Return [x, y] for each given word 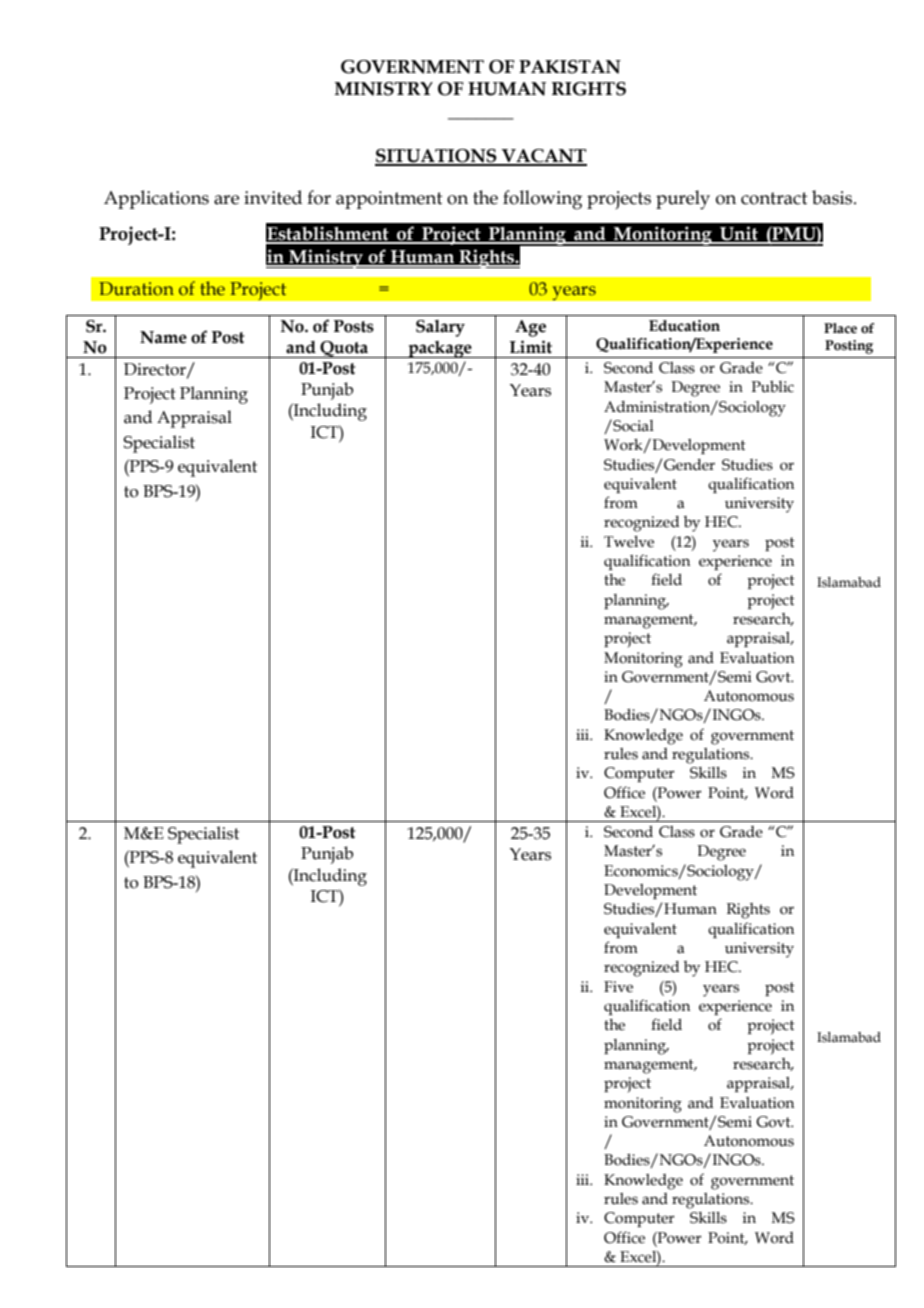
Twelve [629, 542]
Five [618, 987]
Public [773, 386]
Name [163, 337]
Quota [344, 349]
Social [632, 425]
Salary [440, 328]
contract [774, 198]
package [440, 349]
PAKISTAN [570, 67]
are [226, 200]
